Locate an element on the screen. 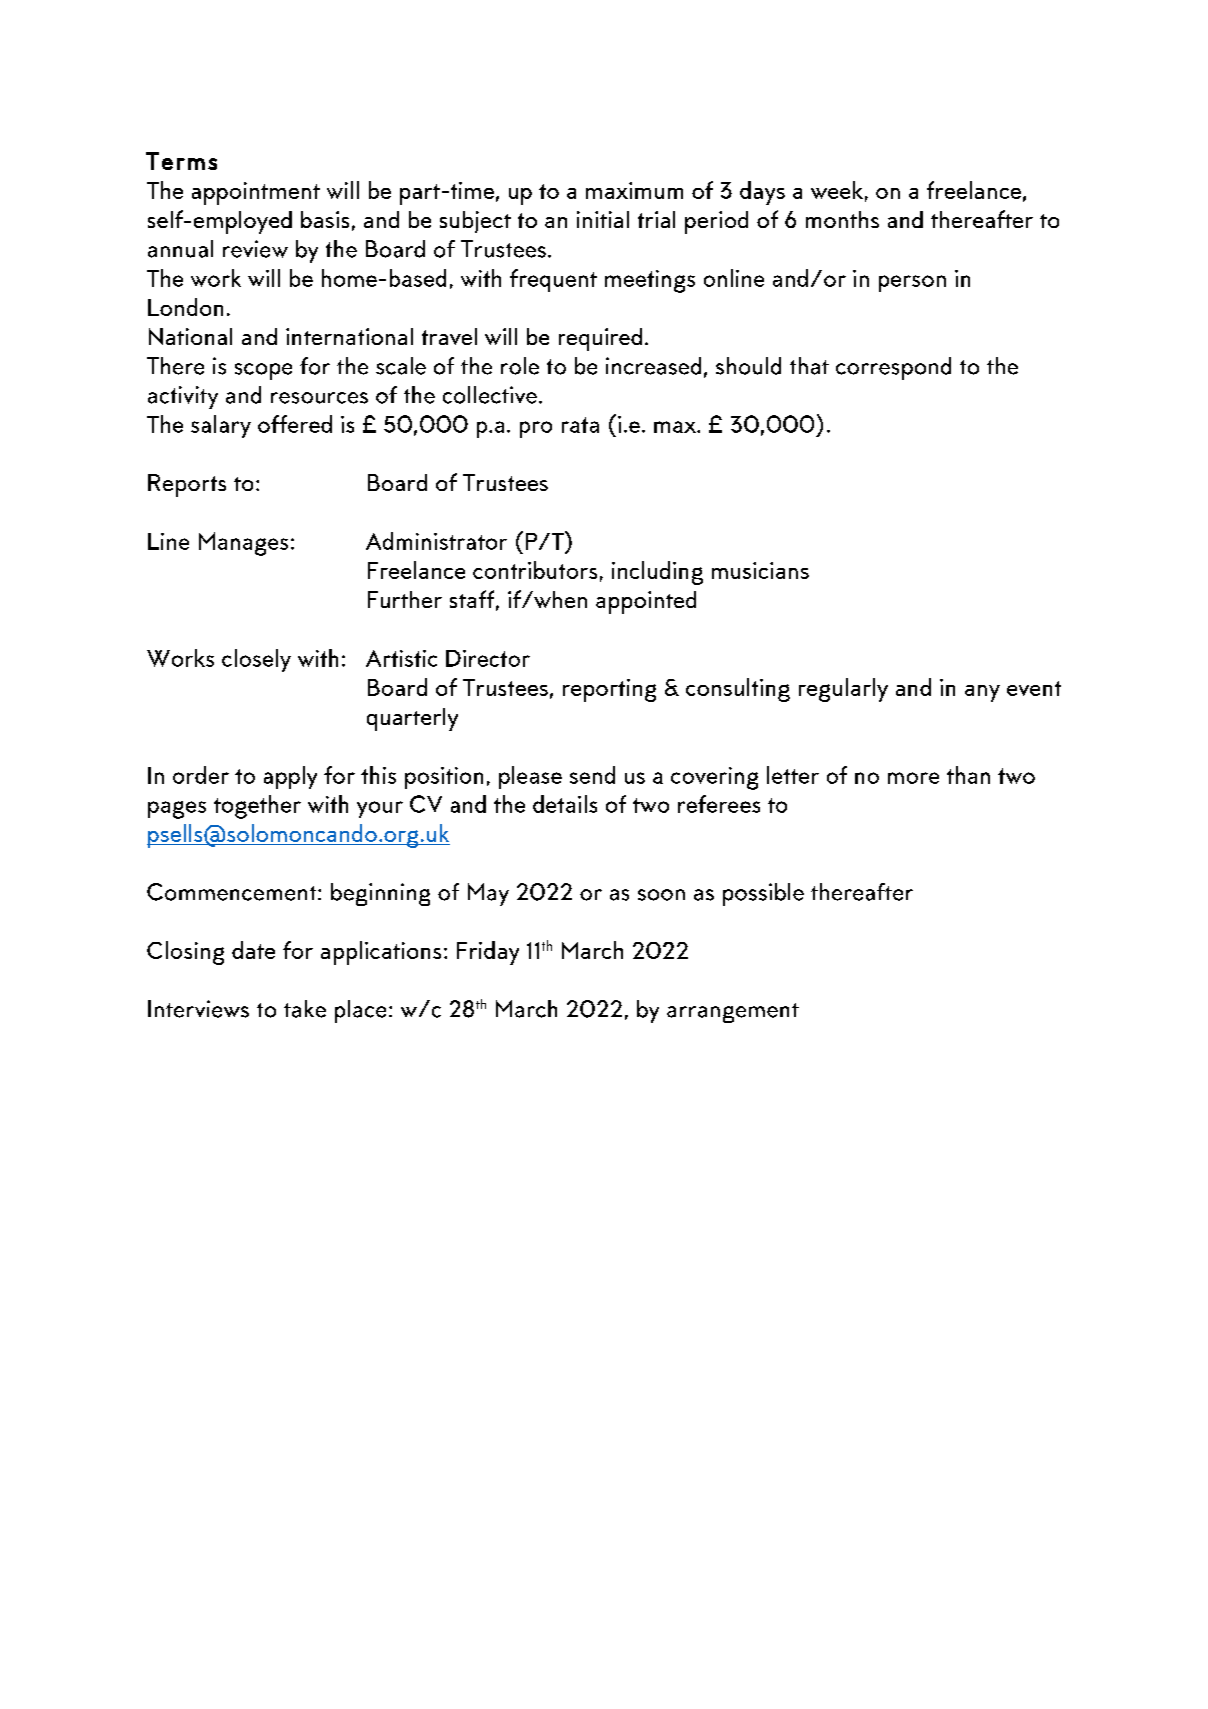 The image size is (1208, 1709). apply is located at coordinates (290, 777).
